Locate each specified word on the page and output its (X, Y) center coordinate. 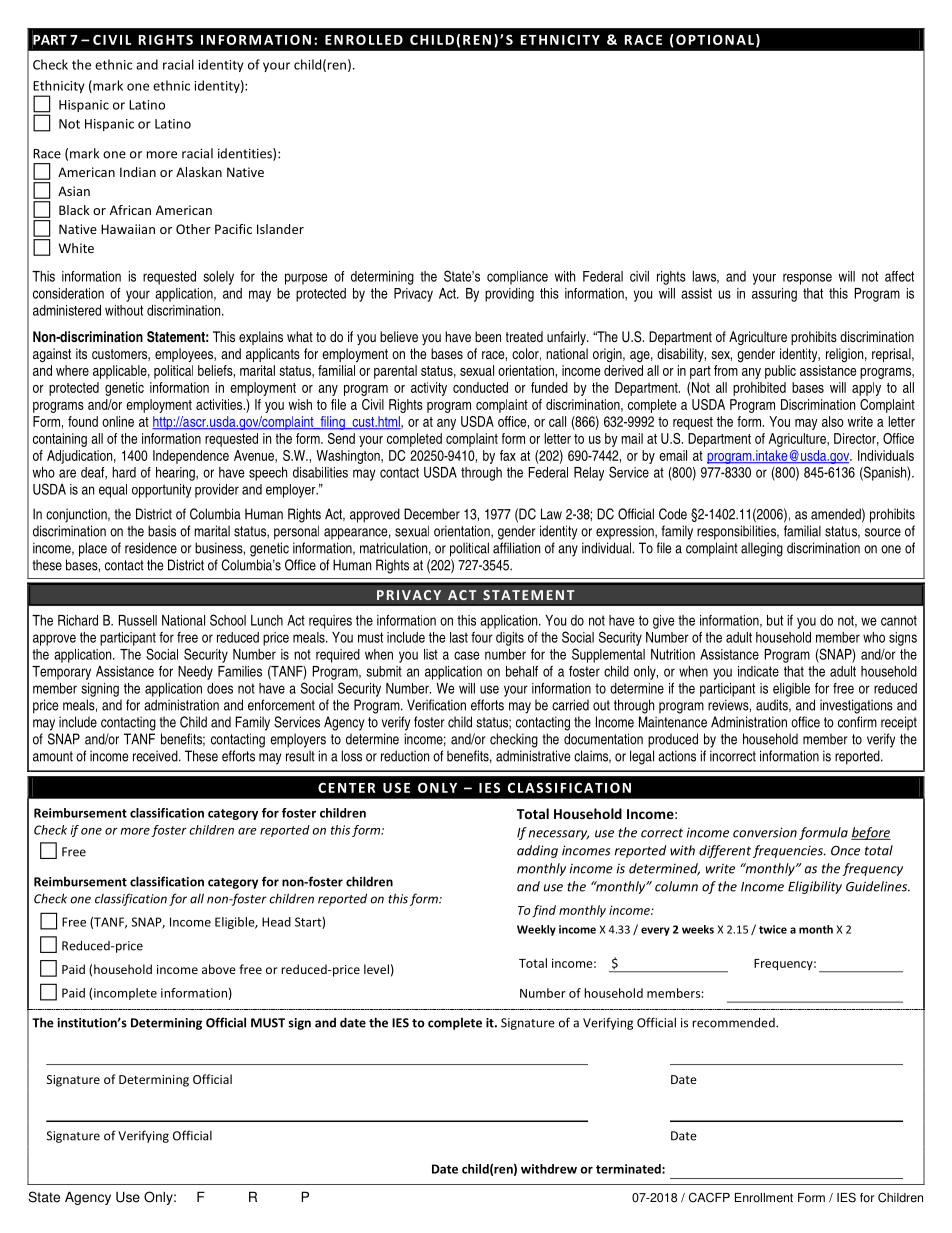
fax (508, 455)
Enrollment (764, 1198)
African (130, 210)
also (833, 421)
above (219, 969)
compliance (517, 278)
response (807, 279)
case (467, 655)
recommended (734, 1022)
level (376, 969)
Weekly (536, 930)
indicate (758, 671)
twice (773, 929)
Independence (191, 457)
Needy (195, 673)
